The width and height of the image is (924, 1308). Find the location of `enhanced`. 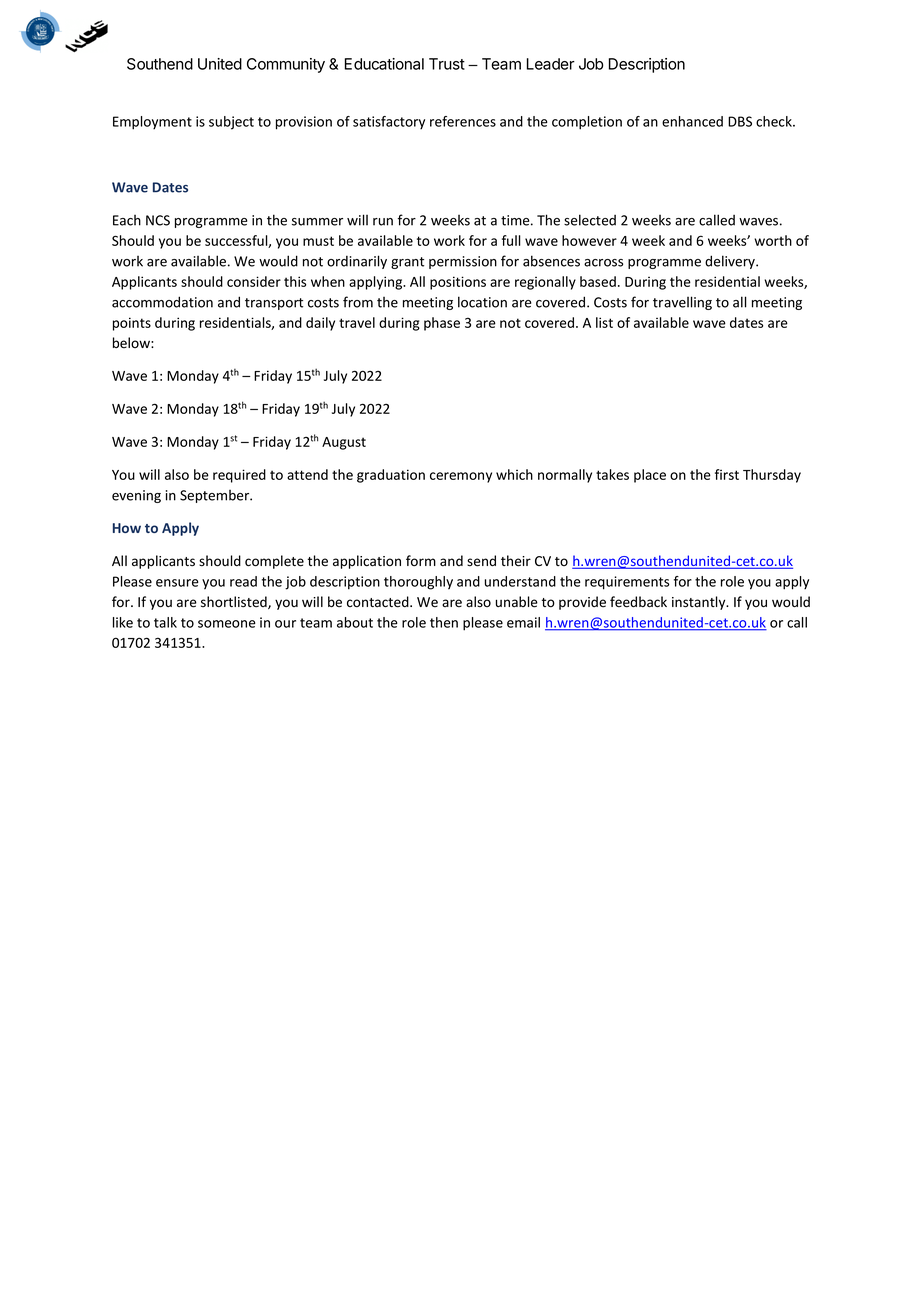

enhanced is located at coordinates (692, 121).
